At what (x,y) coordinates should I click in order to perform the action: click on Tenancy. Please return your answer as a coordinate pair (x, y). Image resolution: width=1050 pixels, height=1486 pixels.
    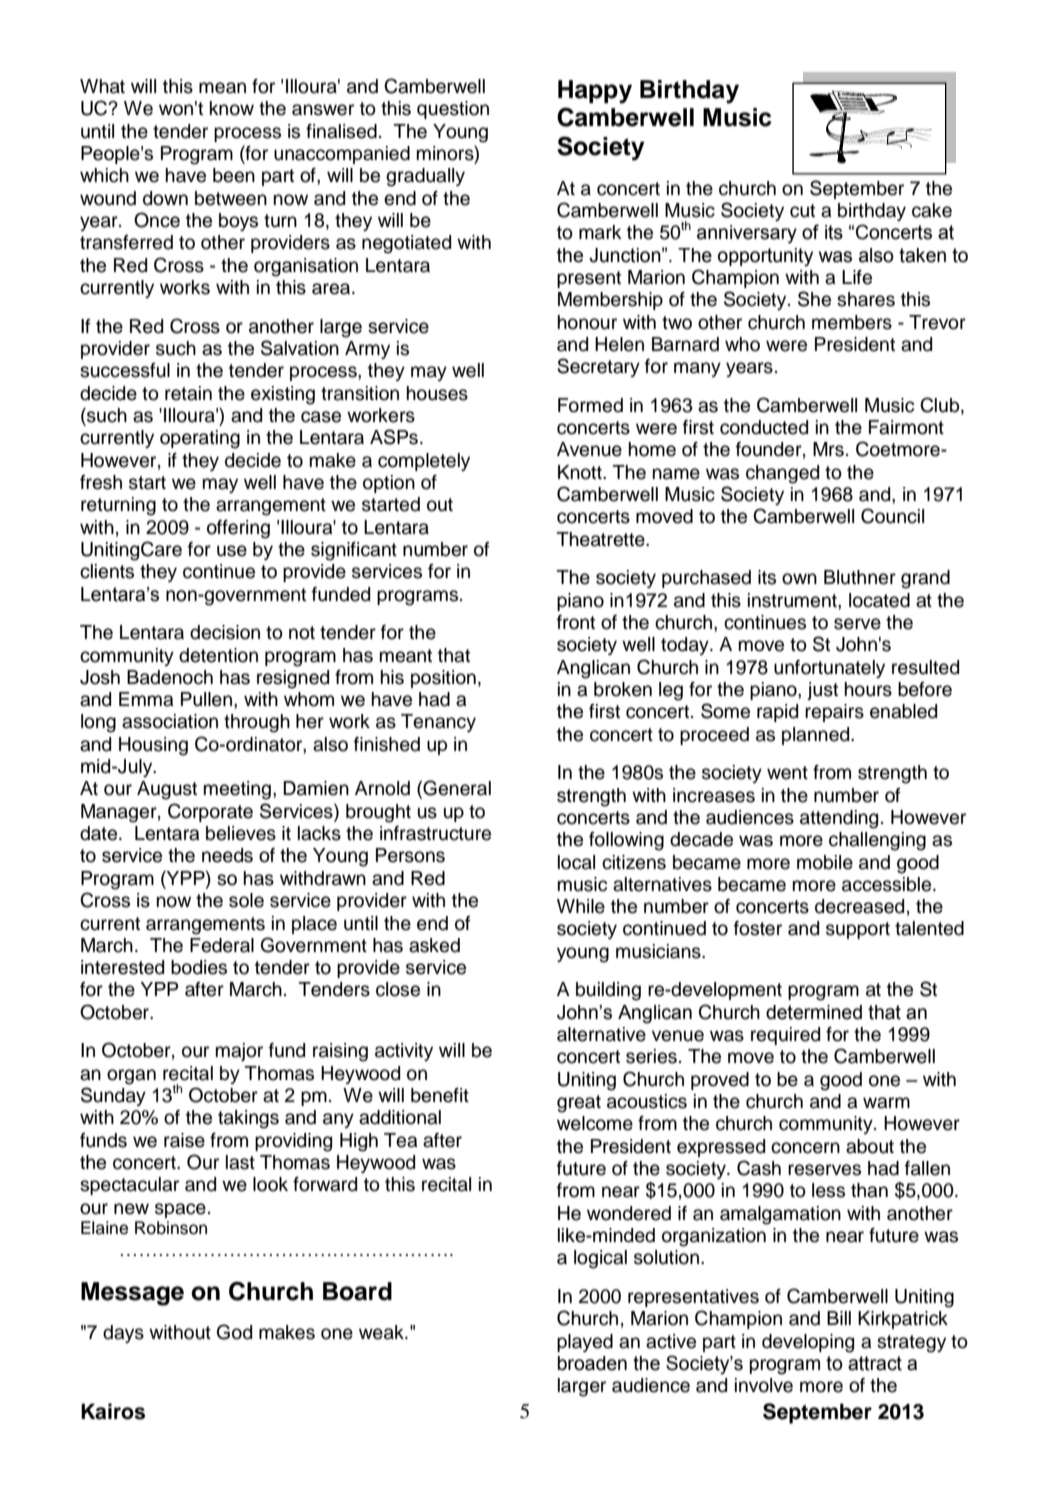
    Looking at the image, I should click on (438, 723).
